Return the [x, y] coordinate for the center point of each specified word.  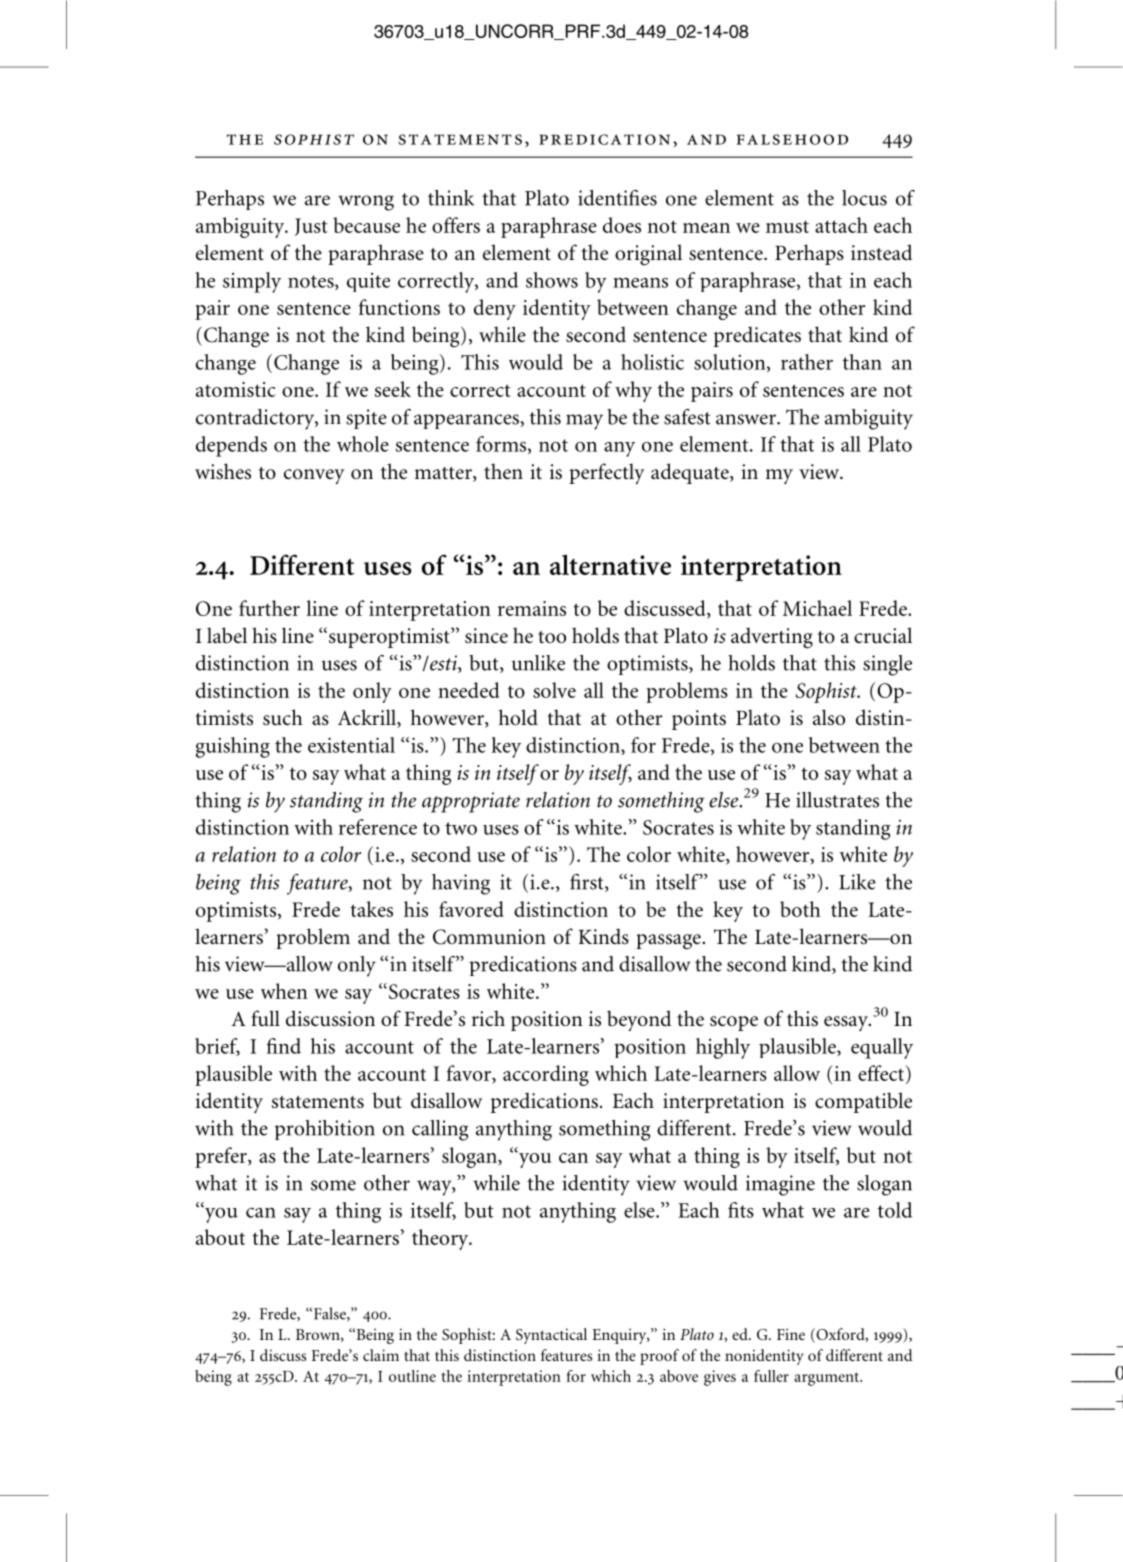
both [800, 909]
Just [311, 227]
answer [747, 419]
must [787, 227]
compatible [863, 1102]
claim [381, 1355]
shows [552, 280]
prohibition [325, 1130]
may [584, 422]
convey [314, 476]
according [546, 1075]
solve [554, 690]
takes [371, 909]
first [588, 883]
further [269, 608]
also [829, 717]
